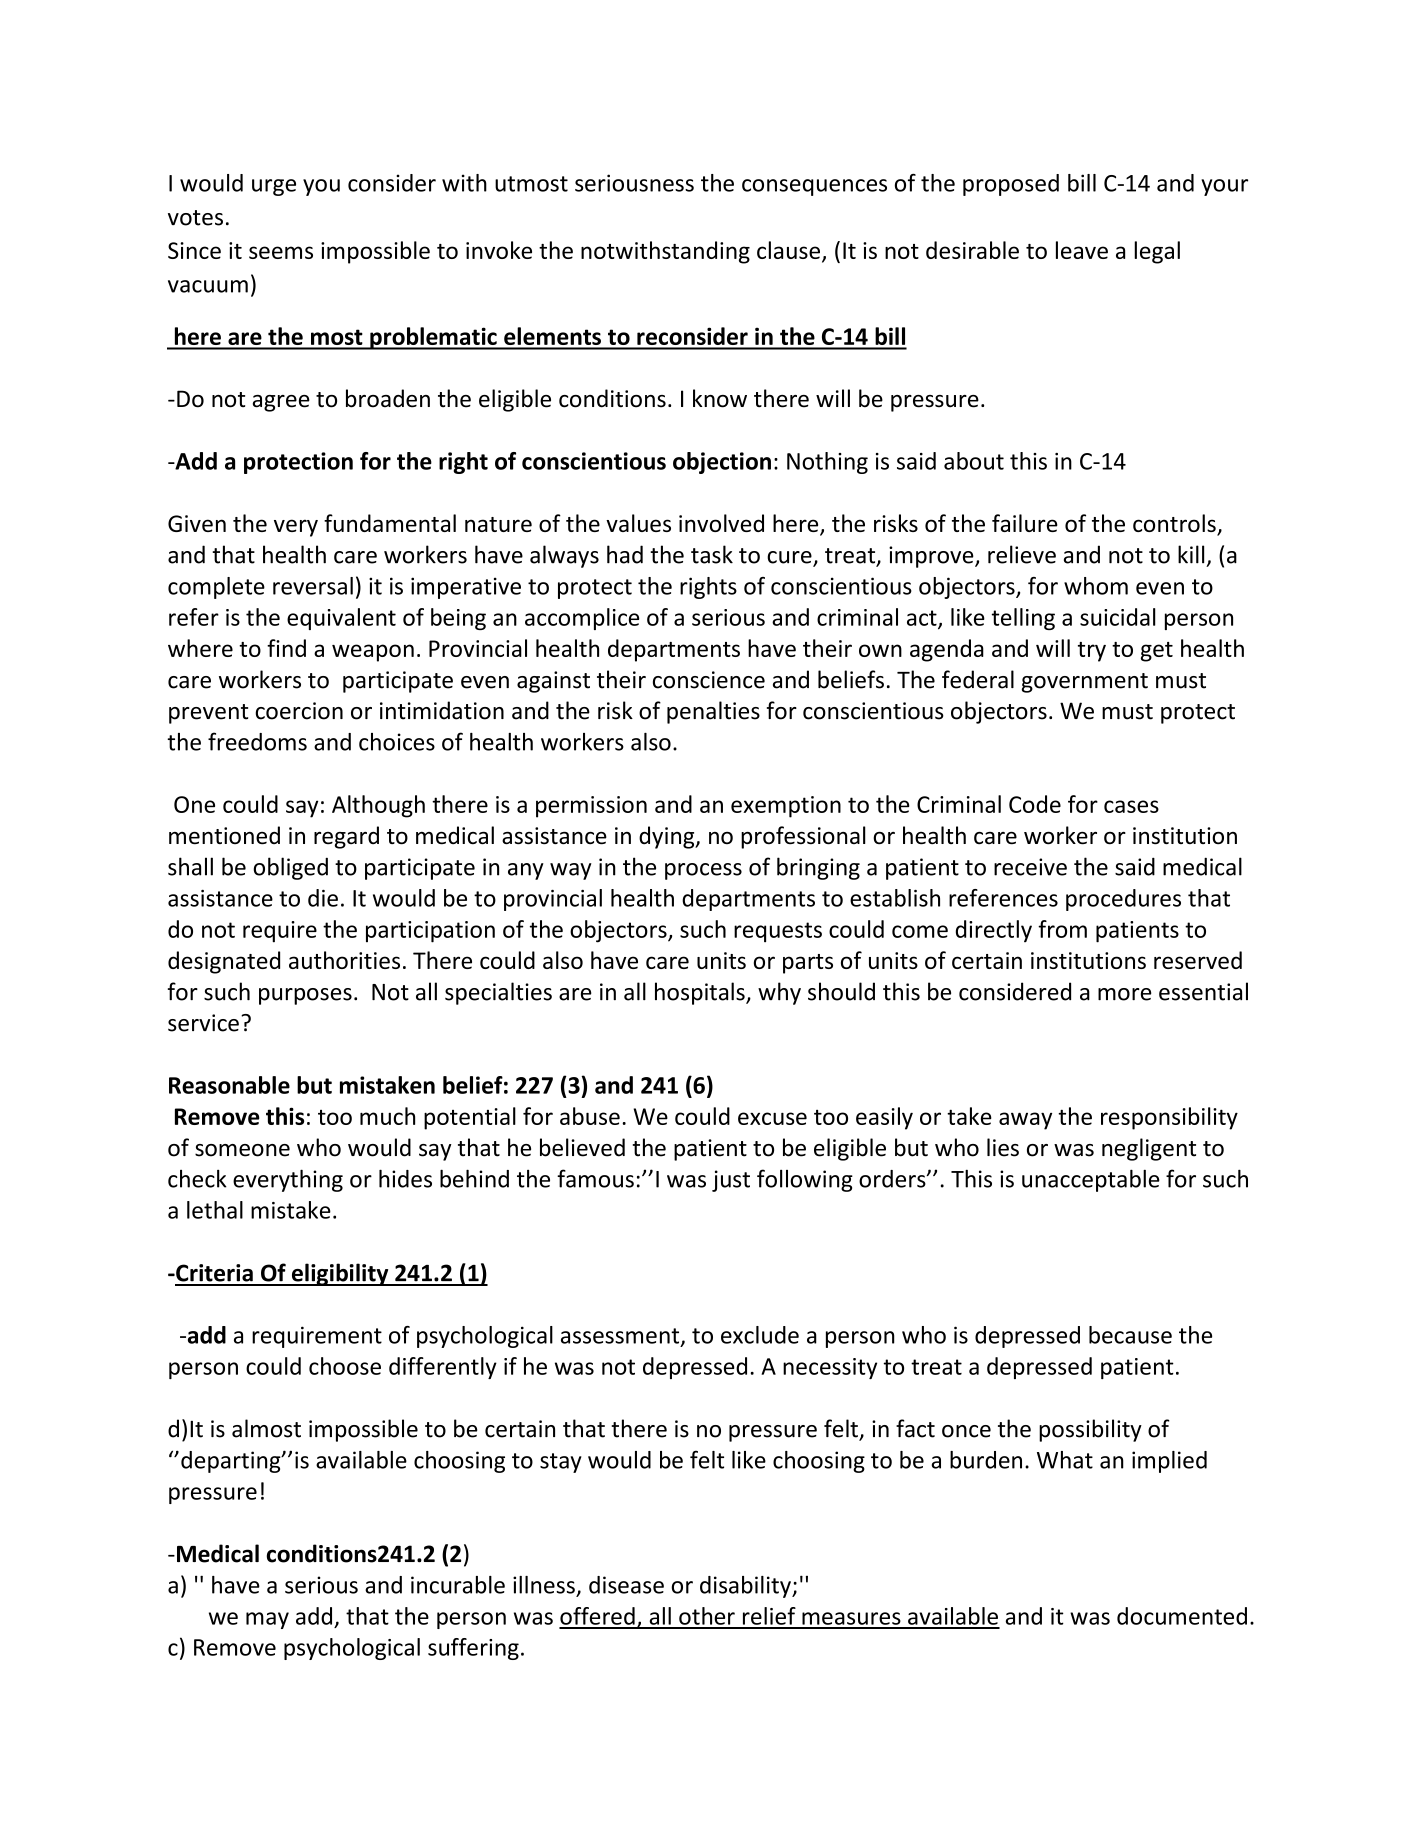  What do you see at coordinates (267, 1620) in the screenshot?
I see `may` at bounding box center [267, 1620].
